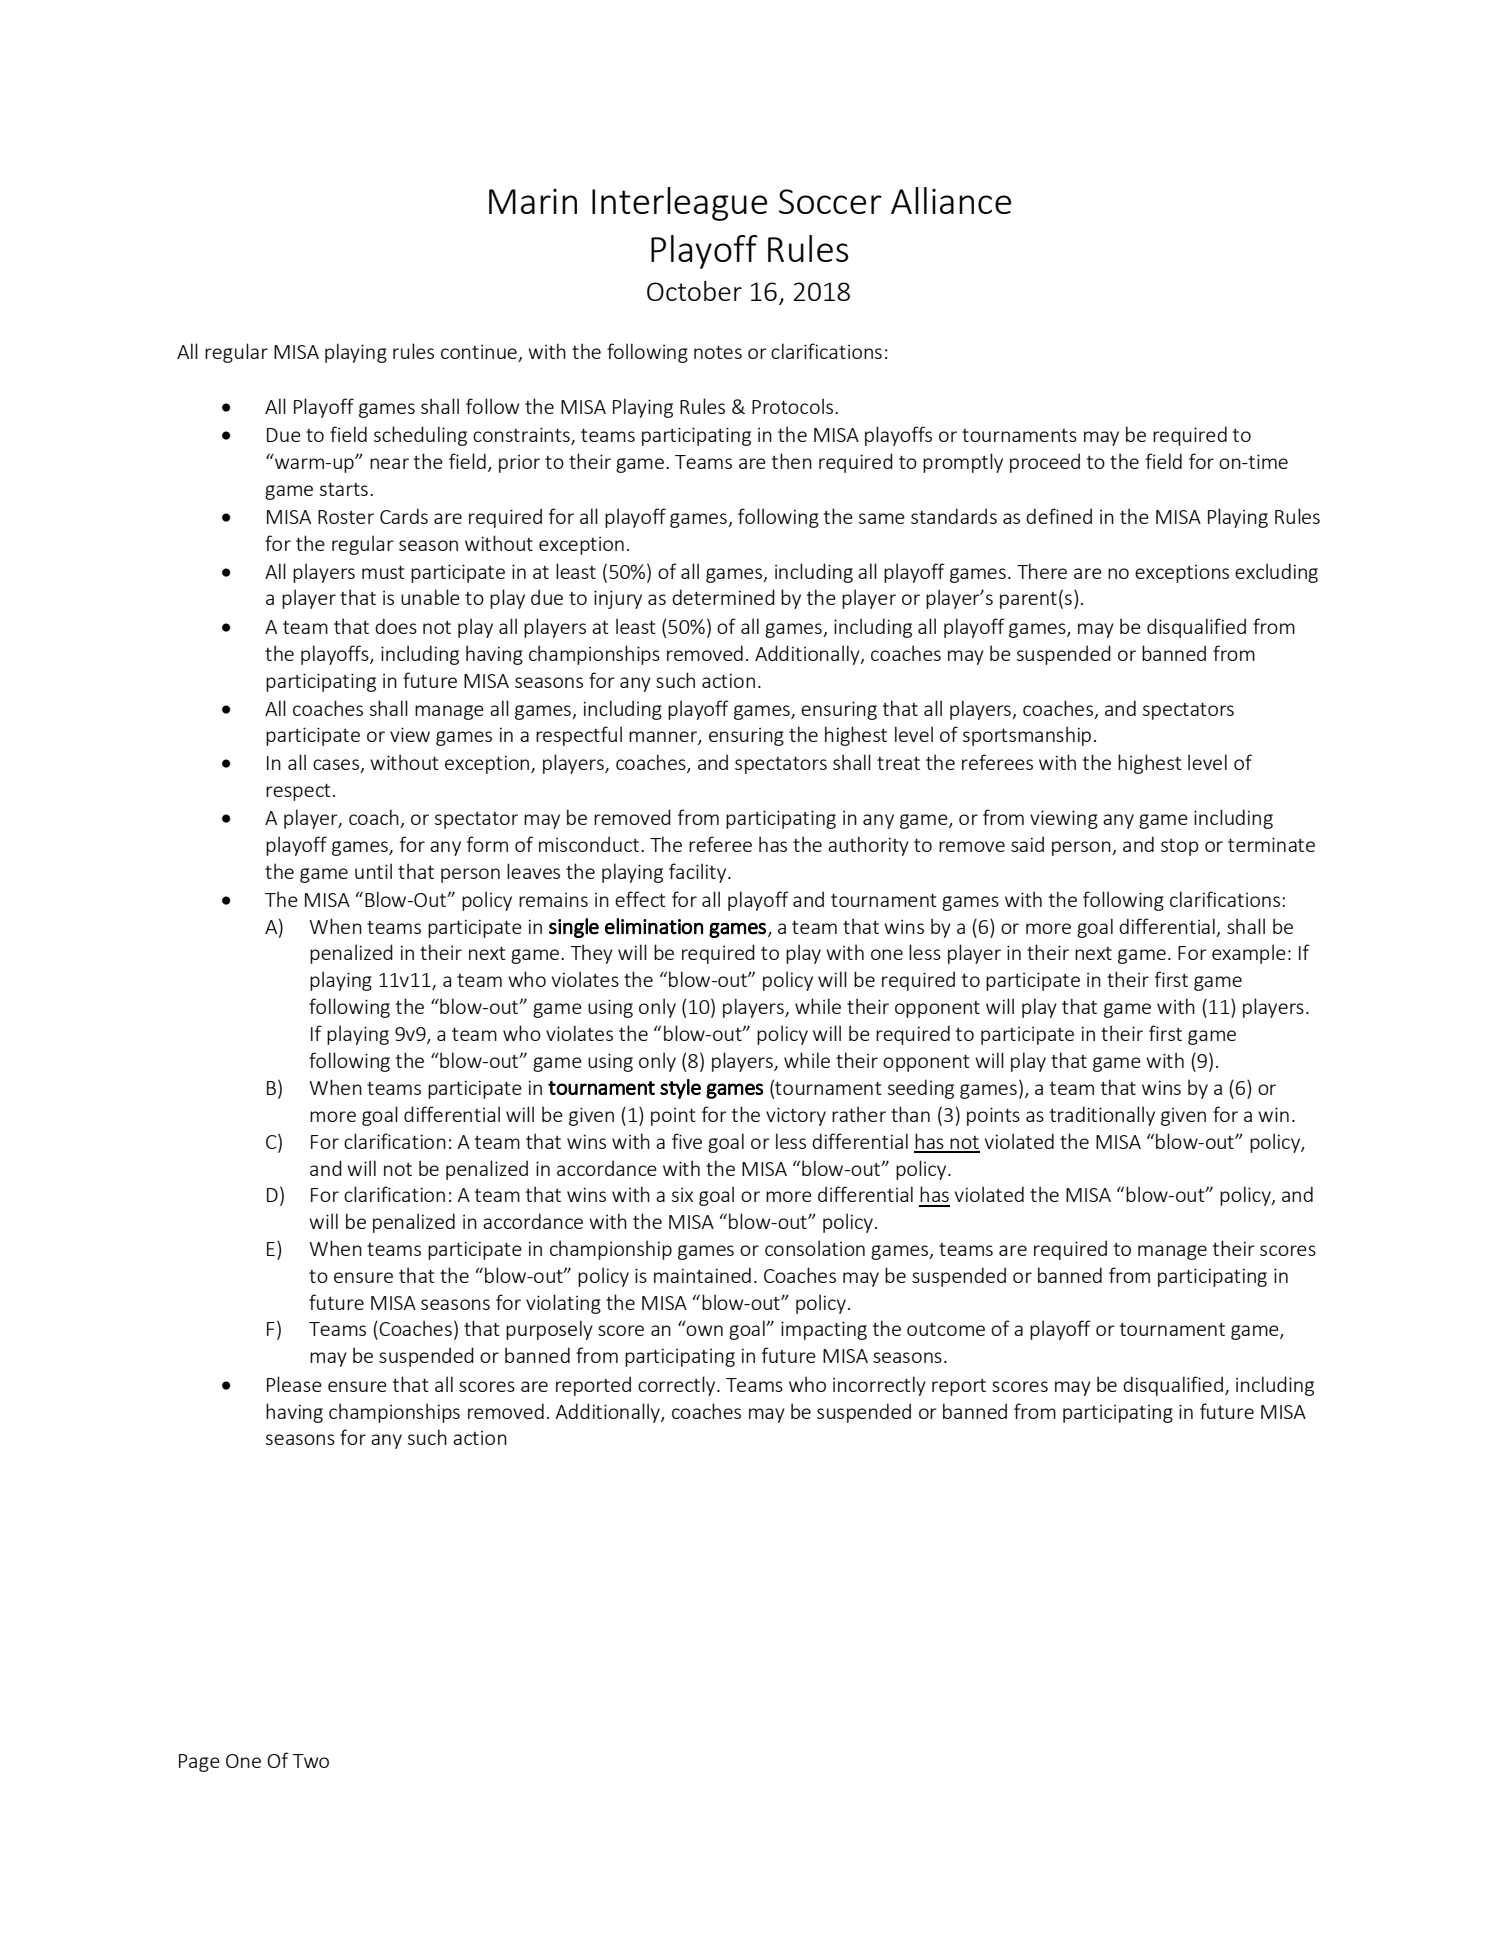 Image resolution: width=1496 pixels, height=1936 pixels. I want to click on does, so click(396, 626).
